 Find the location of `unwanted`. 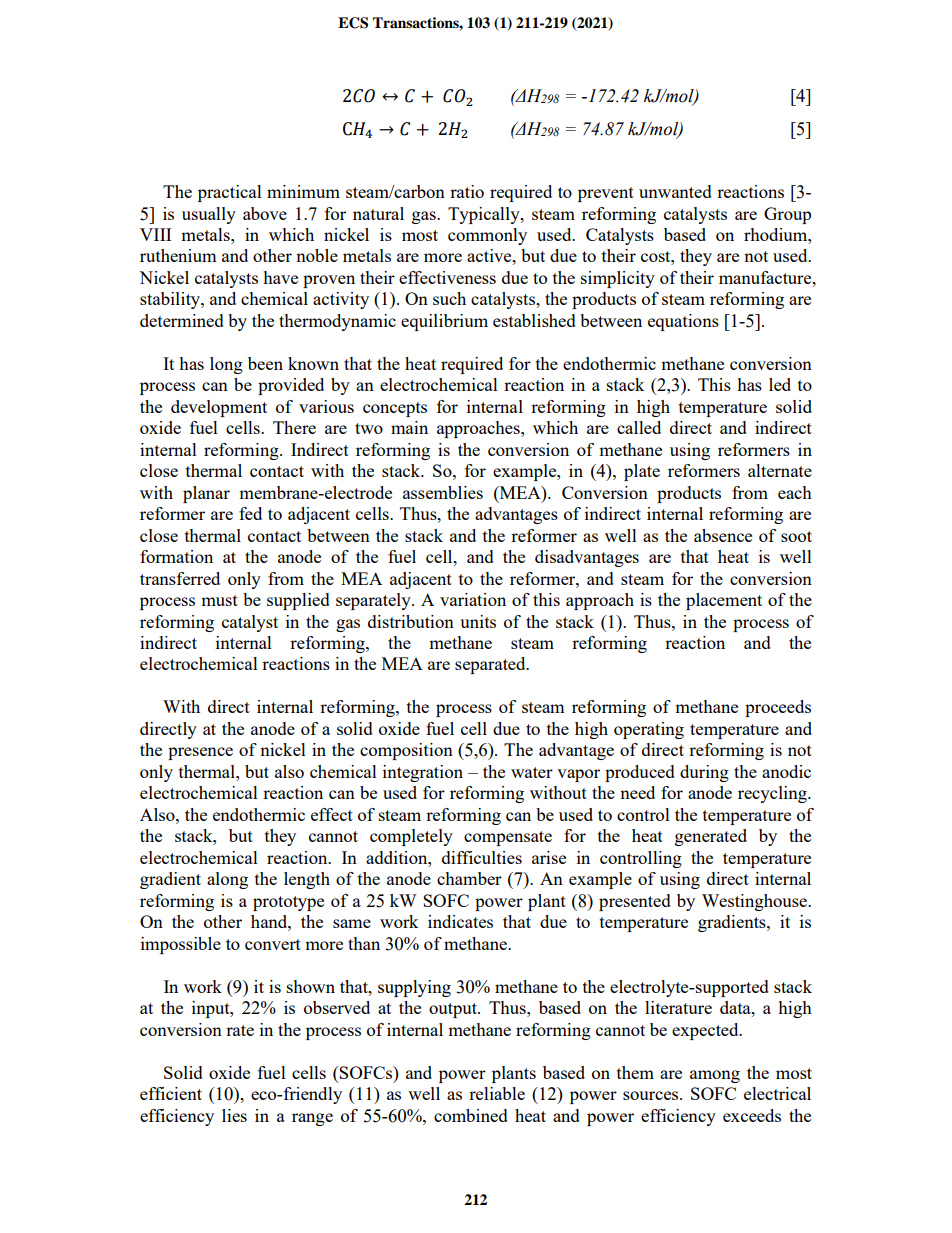

unwanted is located at coordinates (675, 191).
